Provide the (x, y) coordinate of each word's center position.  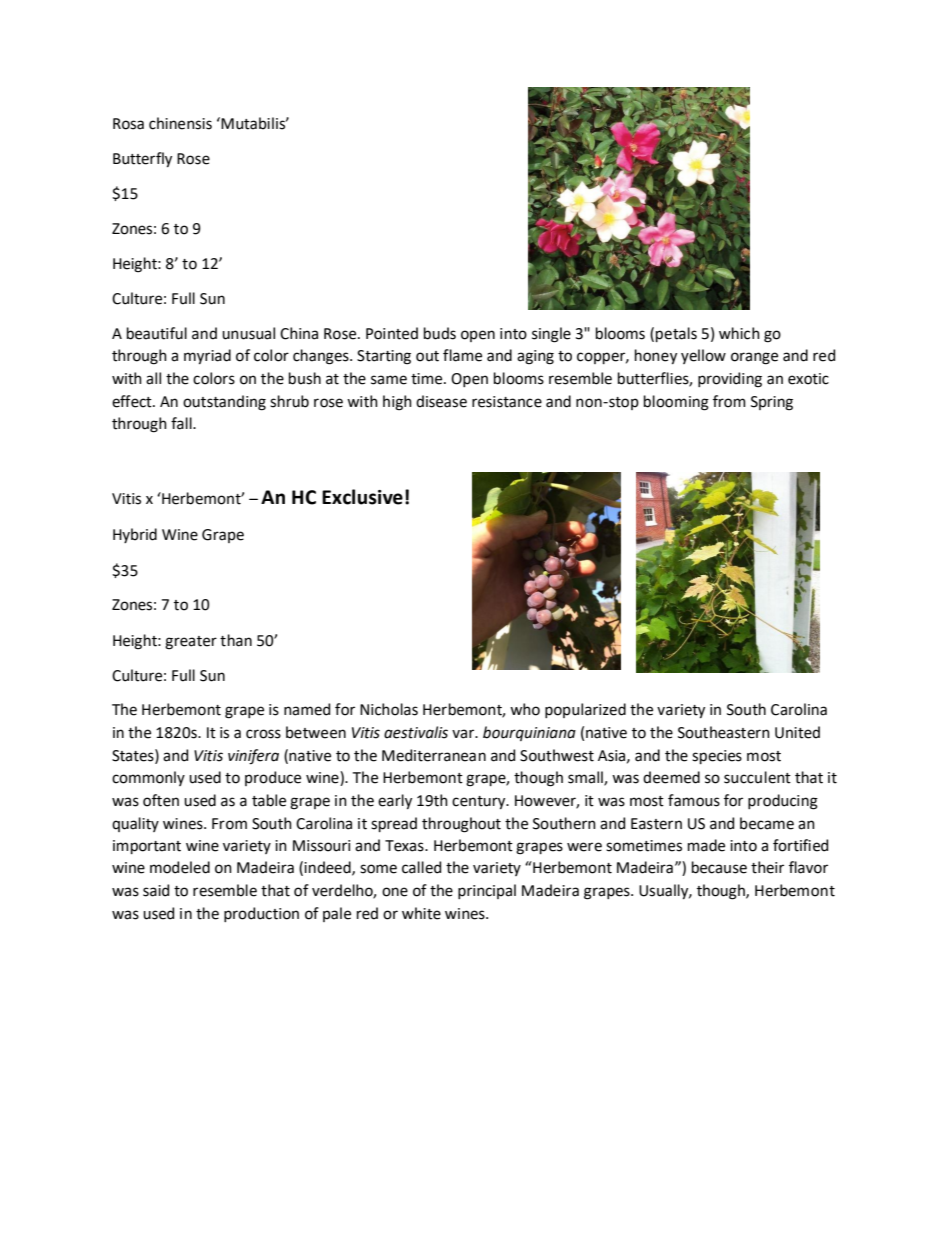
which (739, 333)
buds (440, 333)
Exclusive (362, 497)
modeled (180, 867)
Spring (772, 403)
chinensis (180, 123)
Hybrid (135, 535)
